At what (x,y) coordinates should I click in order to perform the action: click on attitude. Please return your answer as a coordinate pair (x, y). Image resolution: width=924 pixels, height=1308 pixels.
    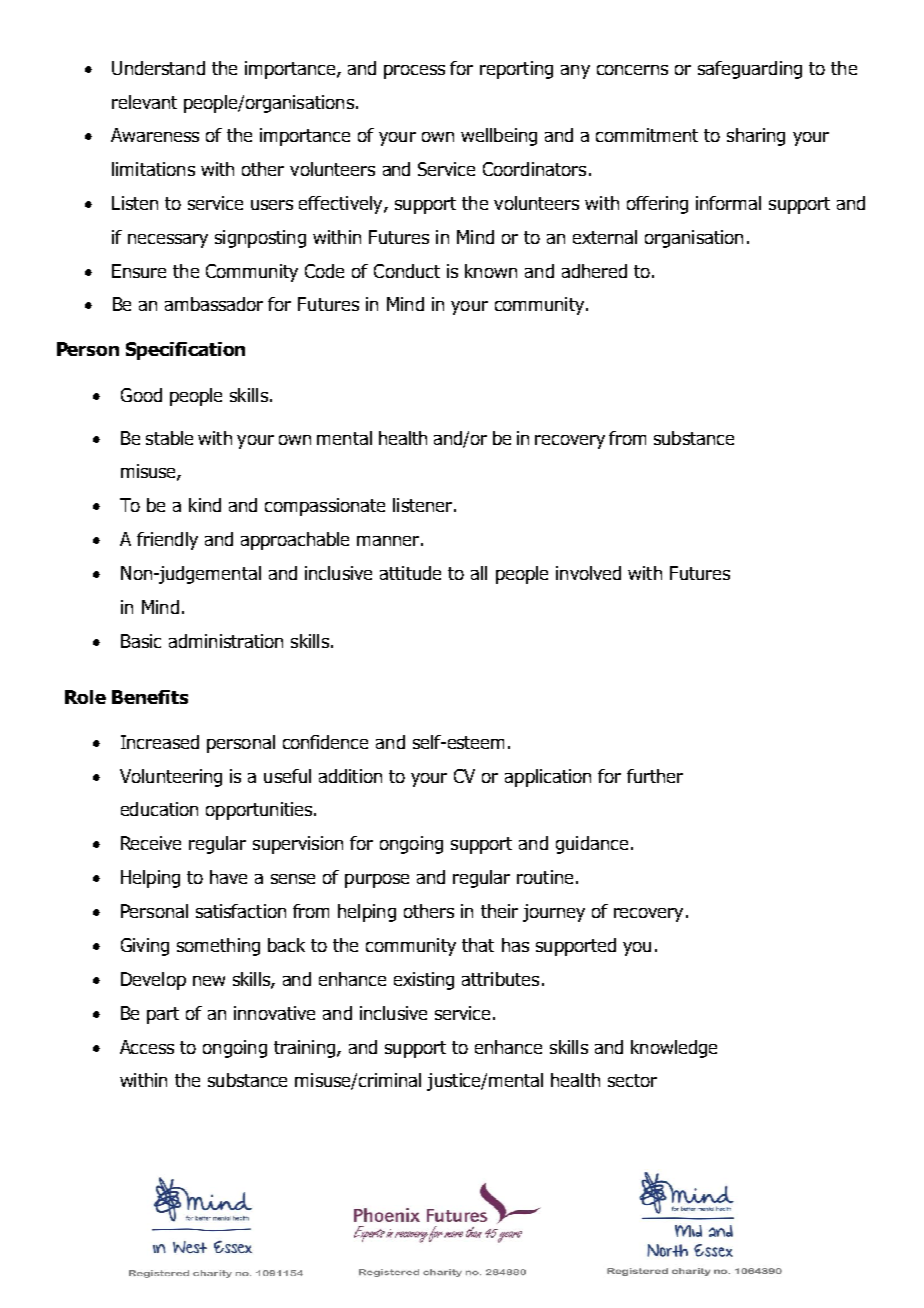
    Looking at the image, I should click on (410, 573).
